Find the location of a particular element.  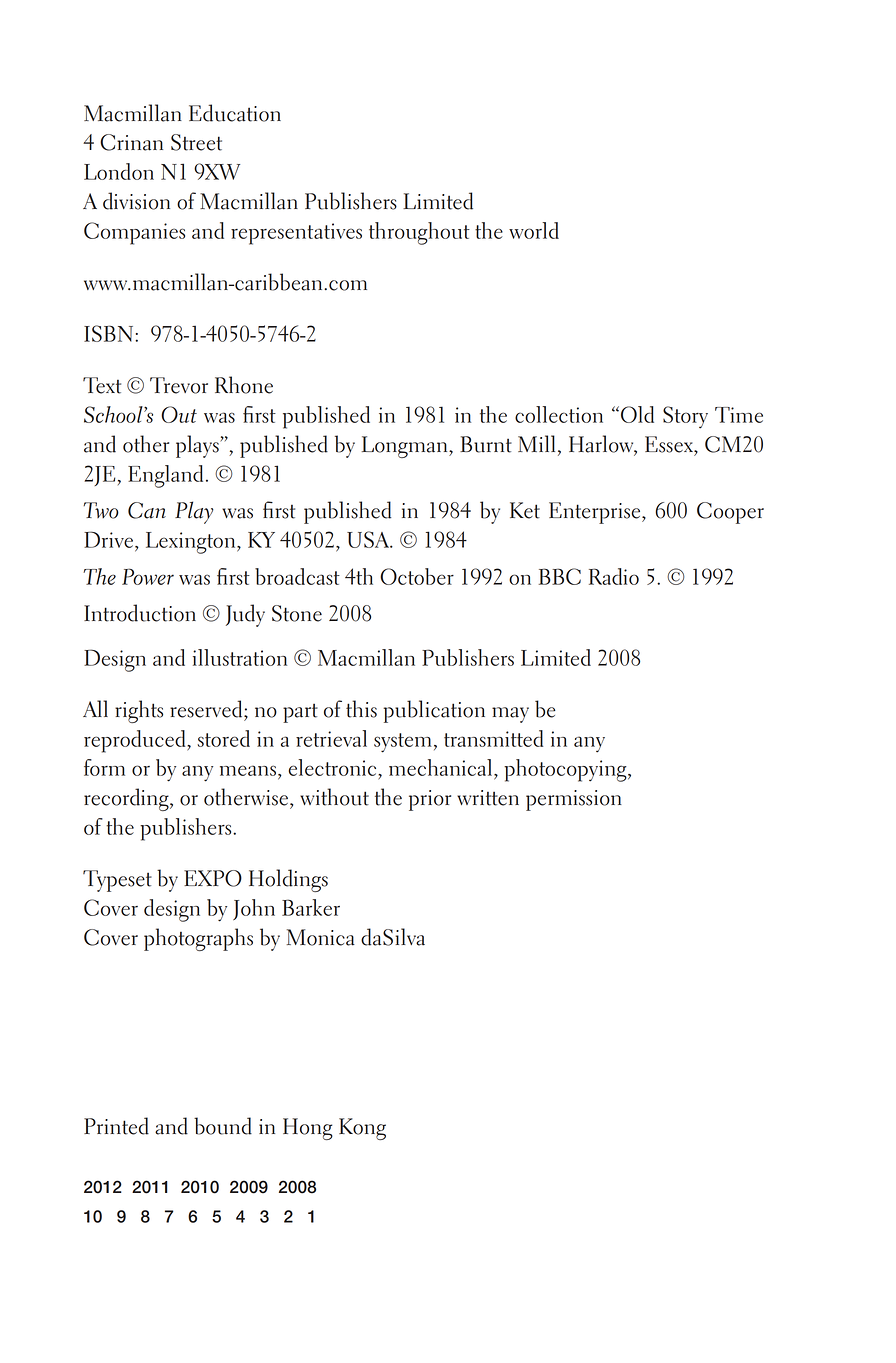

world is located at coordinates (534, 230).
